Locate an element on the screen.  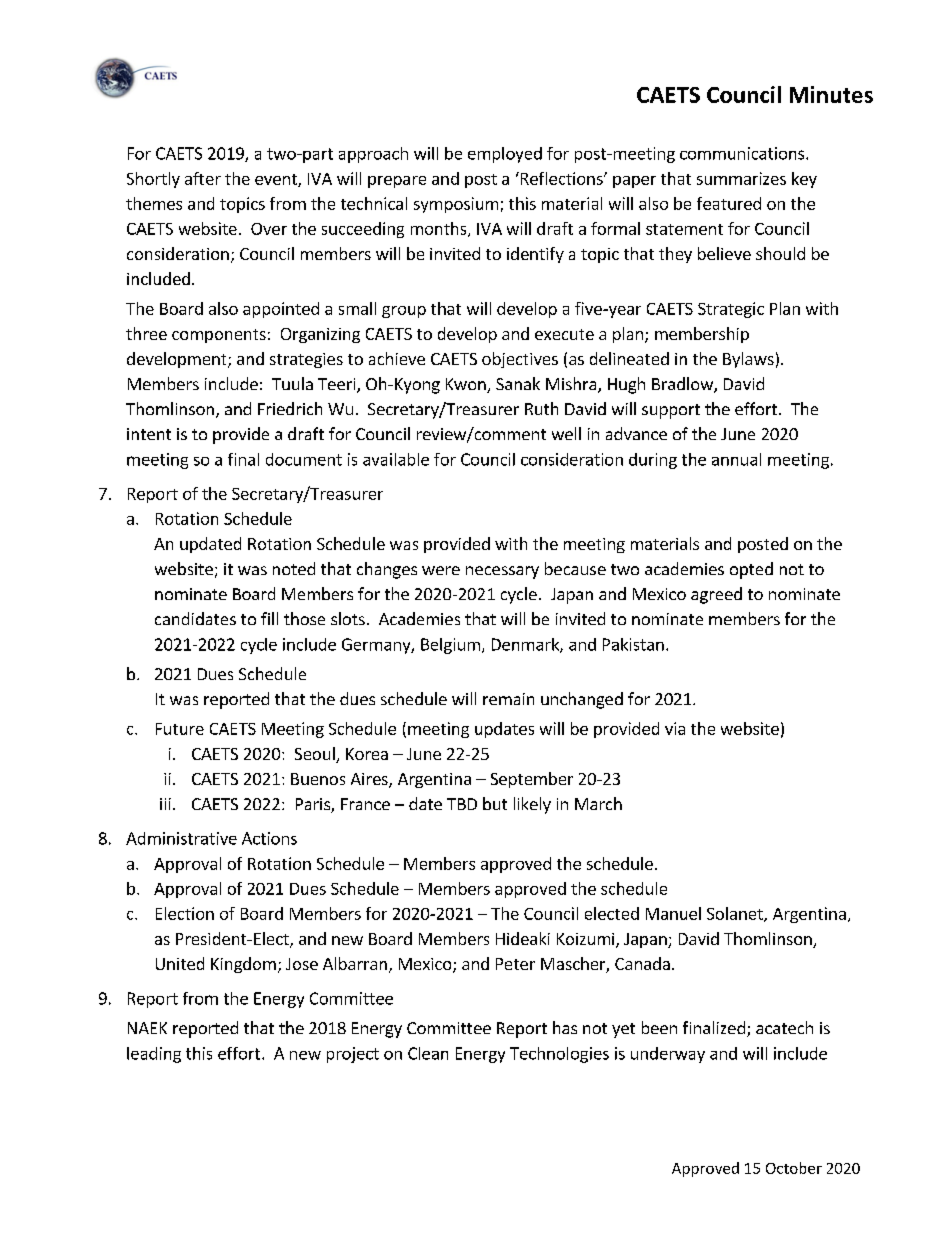
components is located at coordinates (219, 336).
